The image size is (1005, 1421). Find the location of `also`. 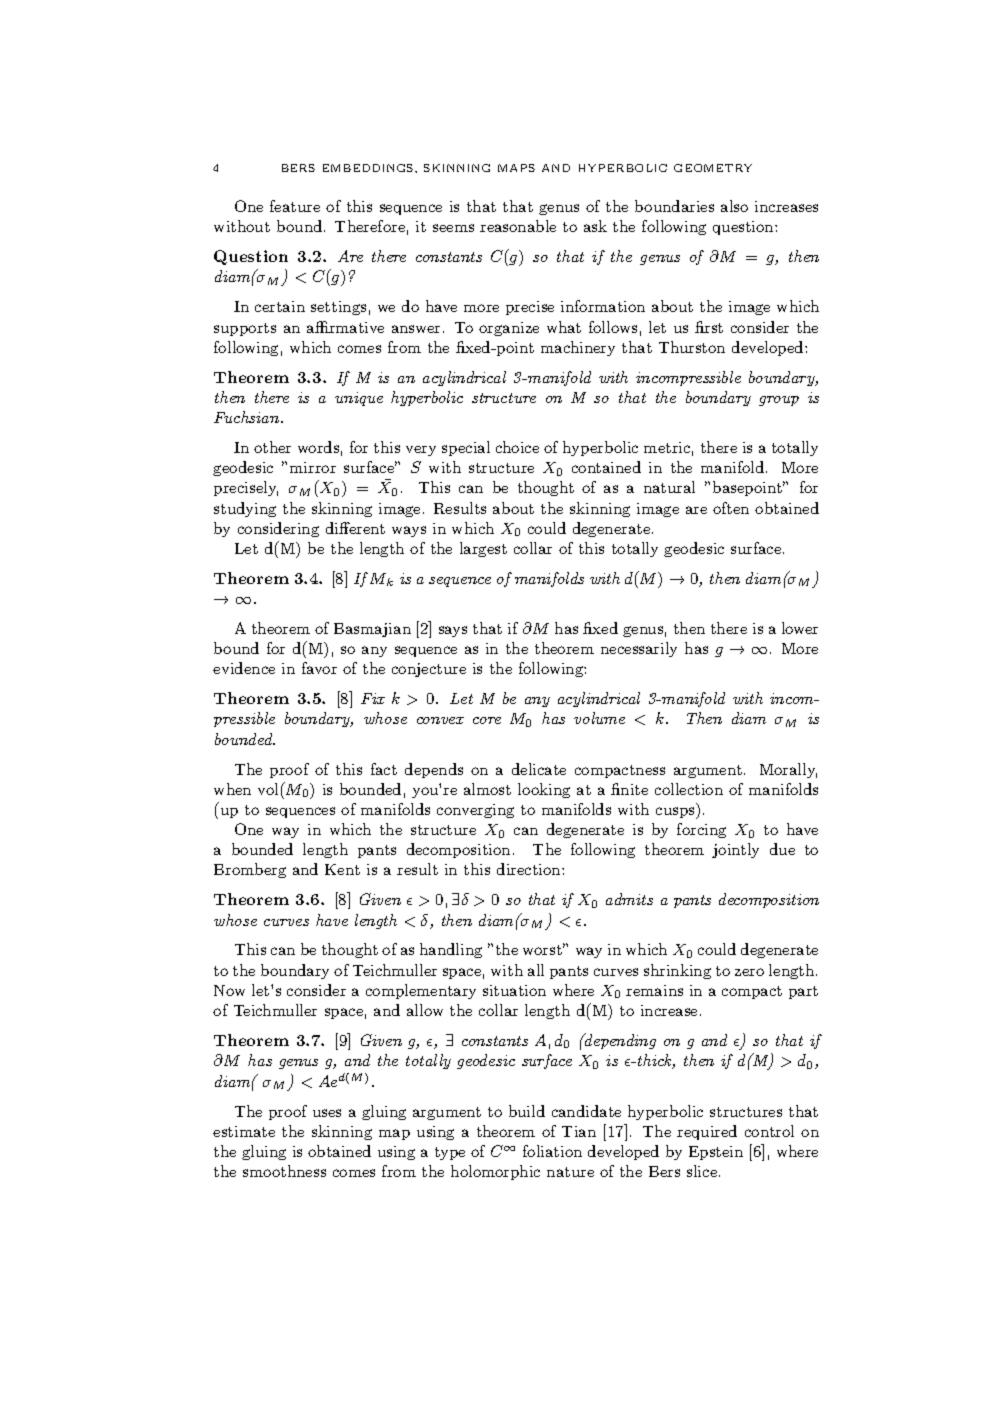

also is located at coordinates (734, 206).
